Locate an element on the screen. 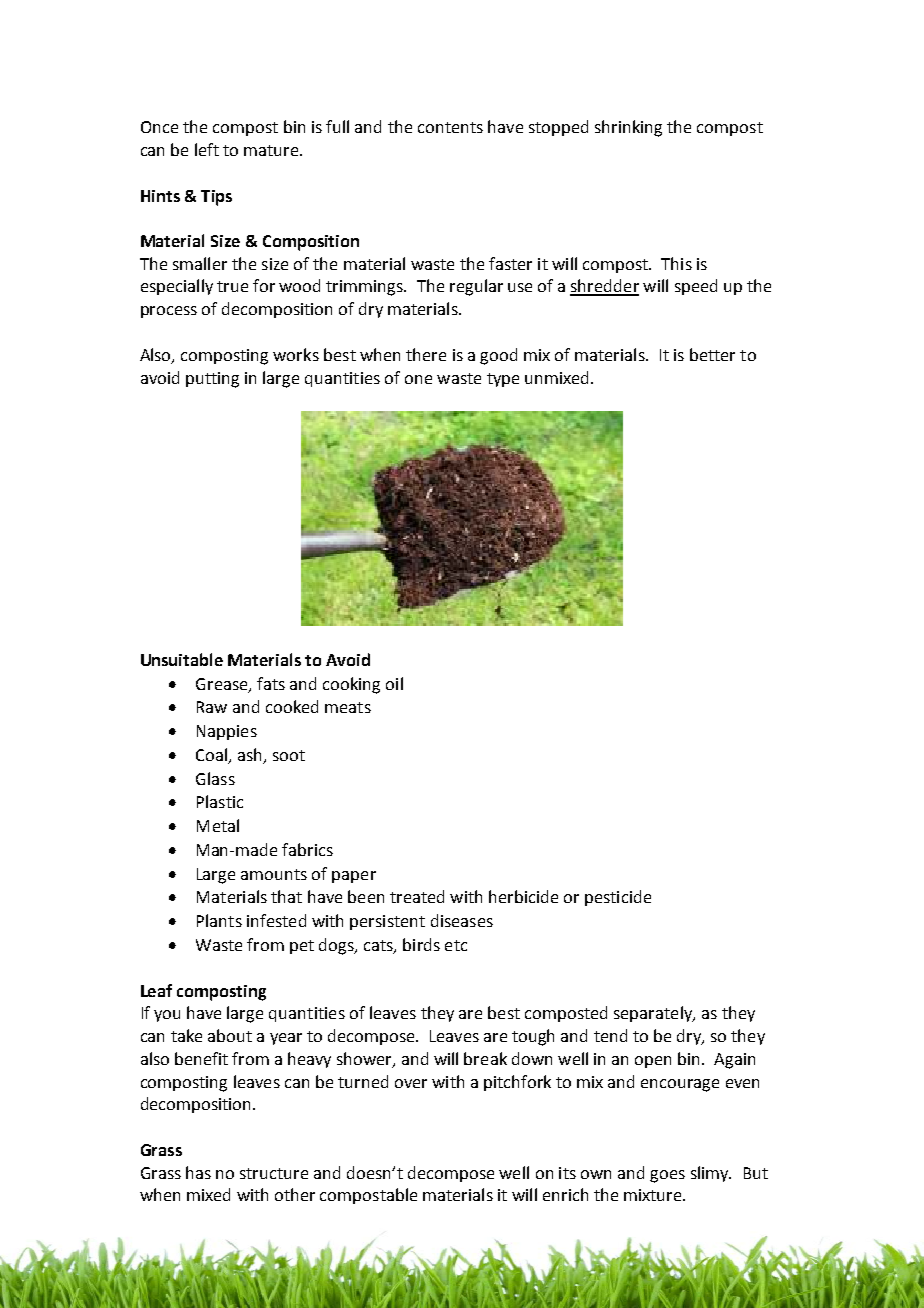 The width and height of the screenshot is (924, 1308). pesticide is located at coordinates (618, 898).
